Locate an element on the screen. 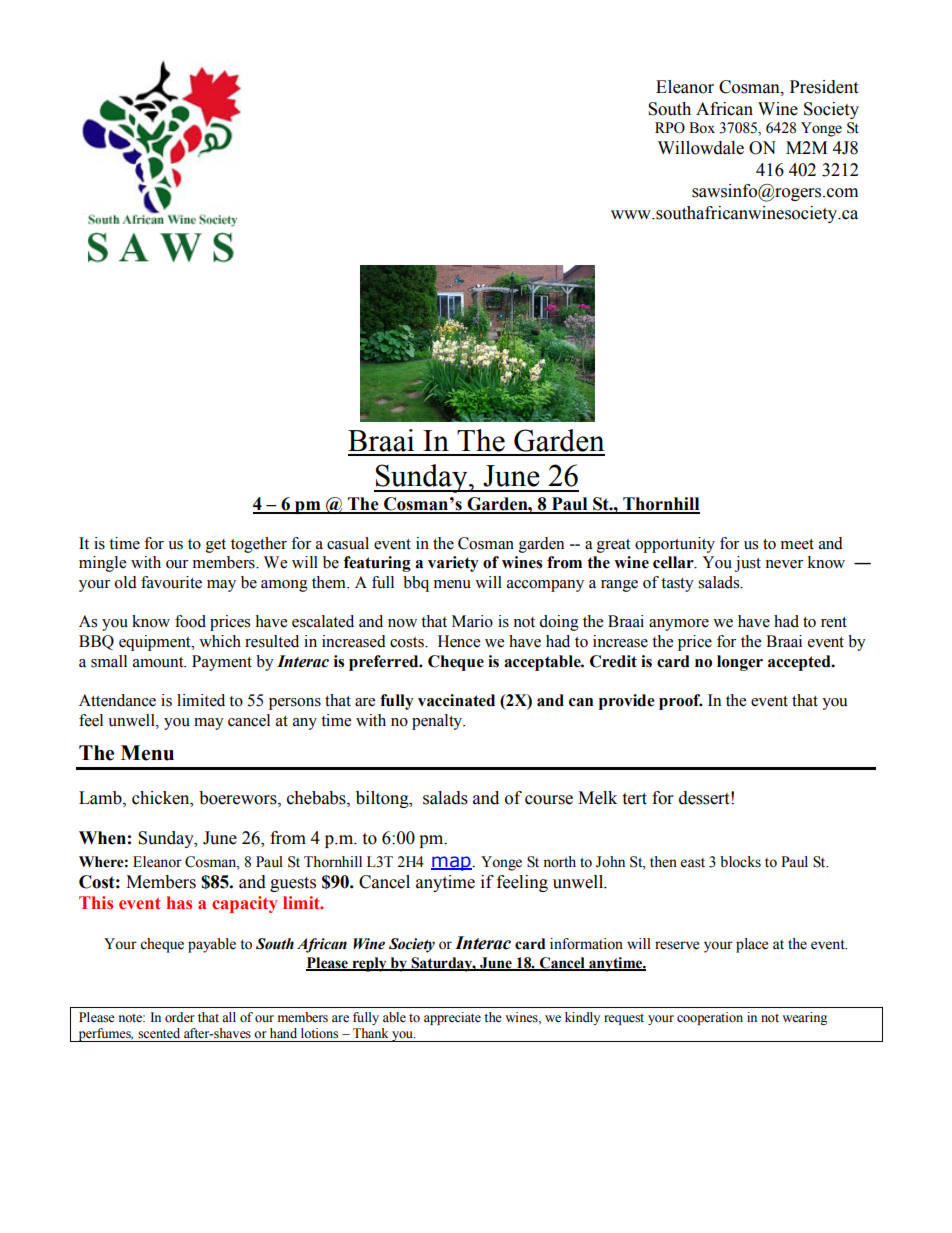 Image resolution: width=952 pixels, height=1233 pixels. map is located at coordinates (452, 863).
